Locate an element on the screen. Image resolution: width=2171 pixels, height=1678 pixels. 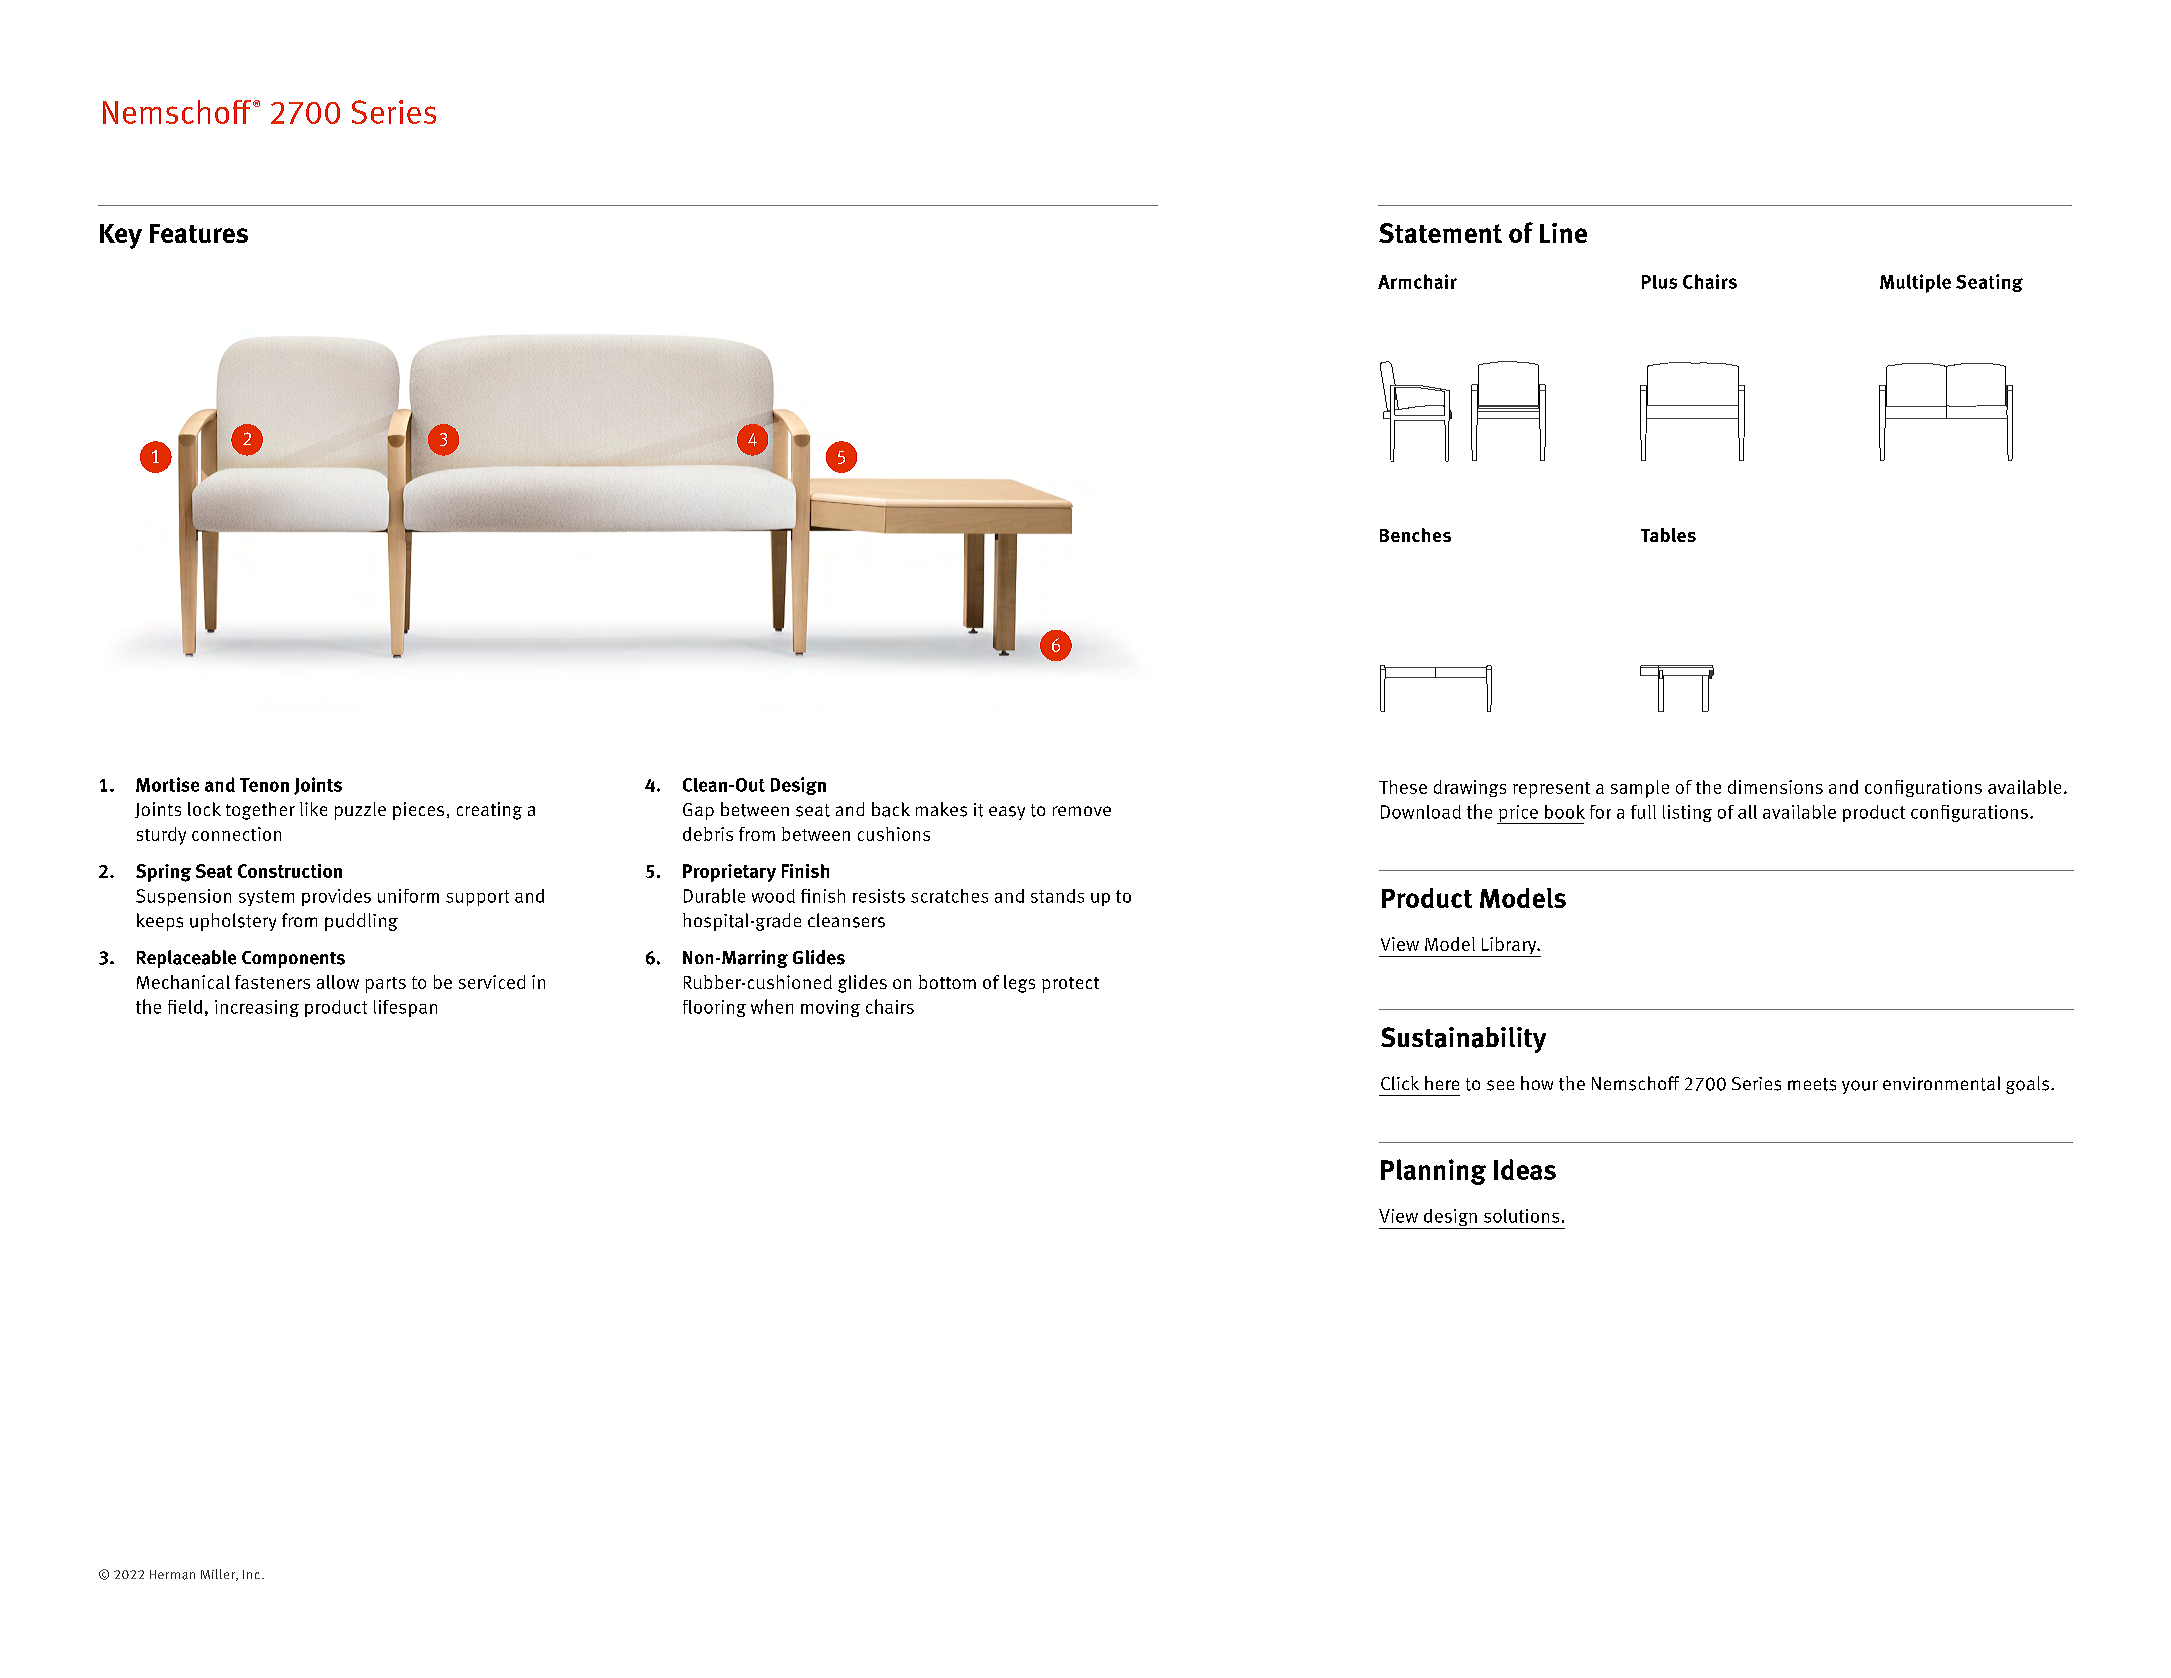
Benches is located at coordinates (1415, 535).
